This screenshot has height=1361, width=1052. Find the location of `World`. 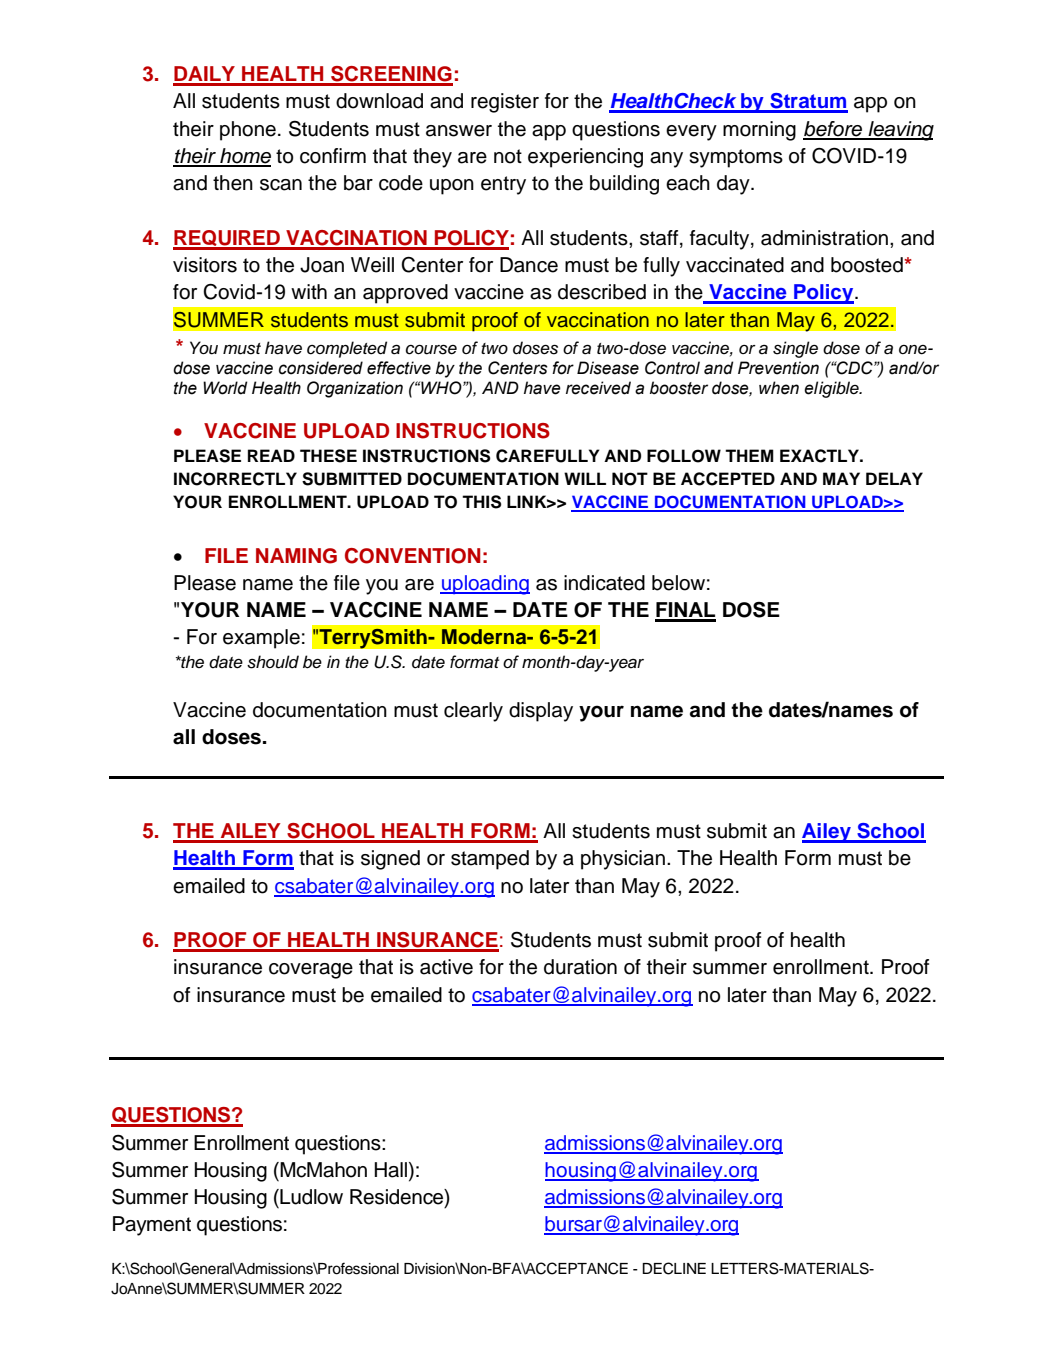

World is located at coordinates (225, 388).
